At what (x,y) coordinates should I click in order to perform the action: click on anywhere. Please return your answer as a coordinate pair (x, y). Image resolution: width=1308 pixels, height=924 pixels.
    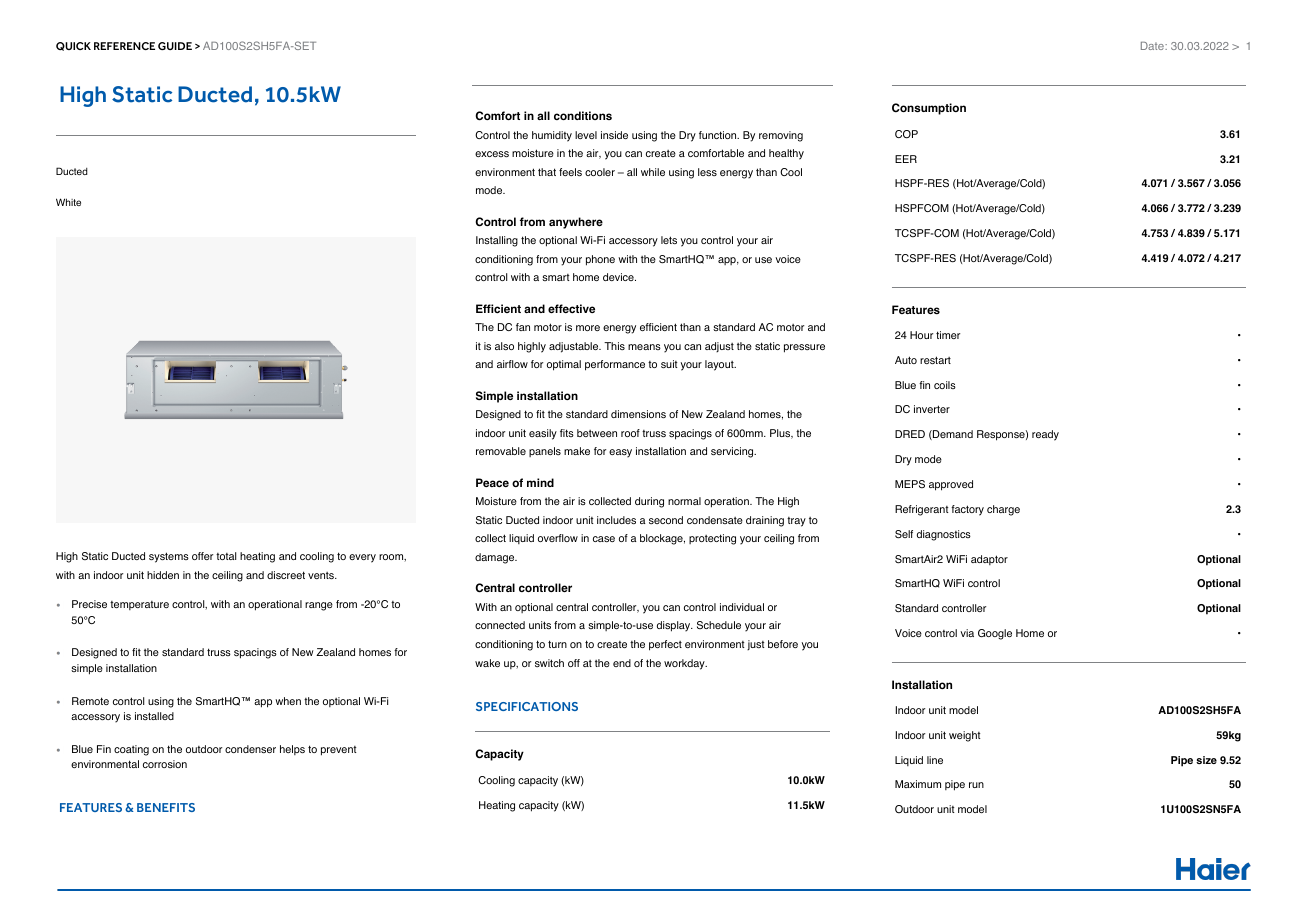
    Looking at the image, I should click on (576, 223).
